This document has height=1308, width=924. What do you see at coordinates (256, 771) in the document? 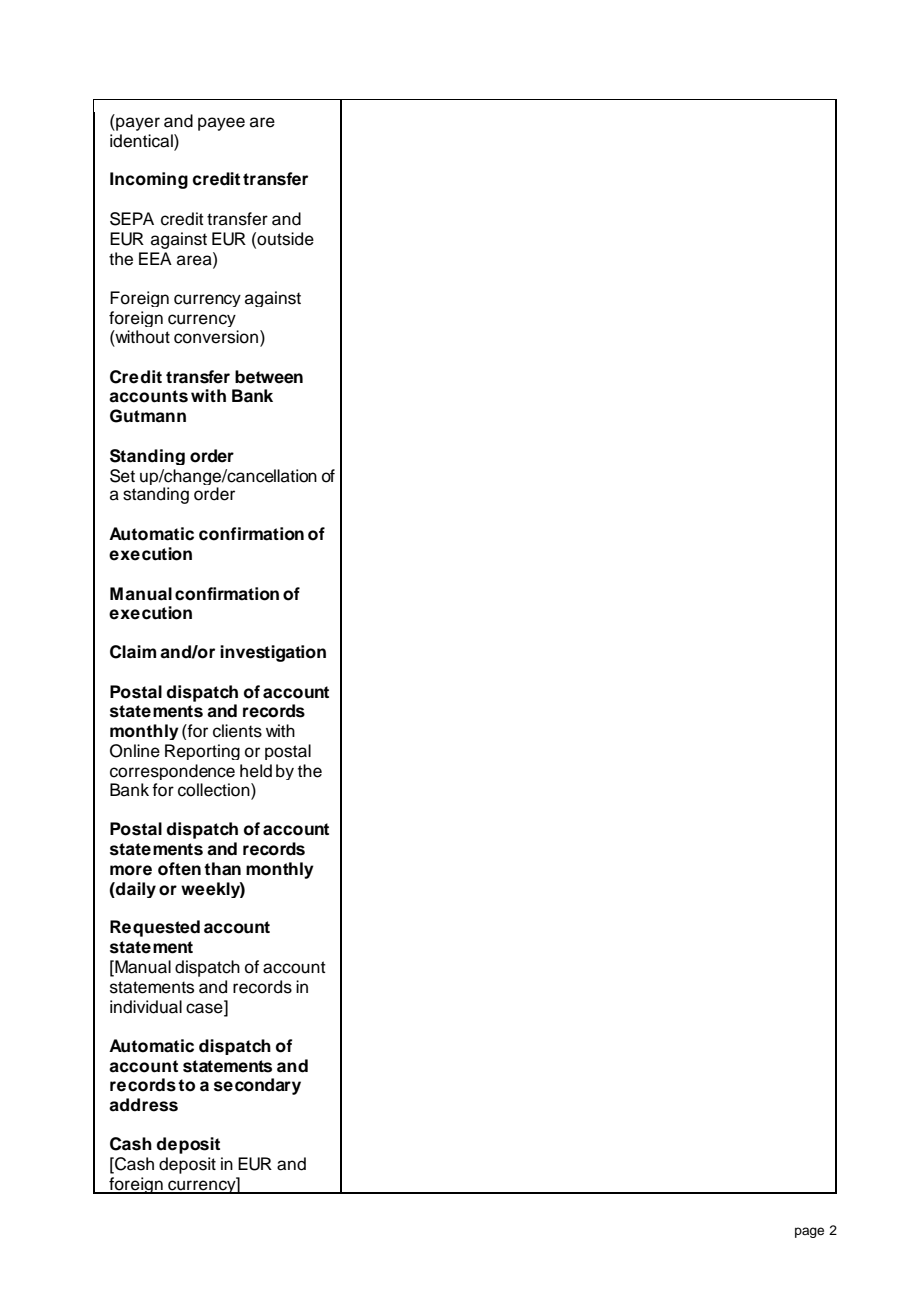
I see `held` at bounding box center [256, 771].
